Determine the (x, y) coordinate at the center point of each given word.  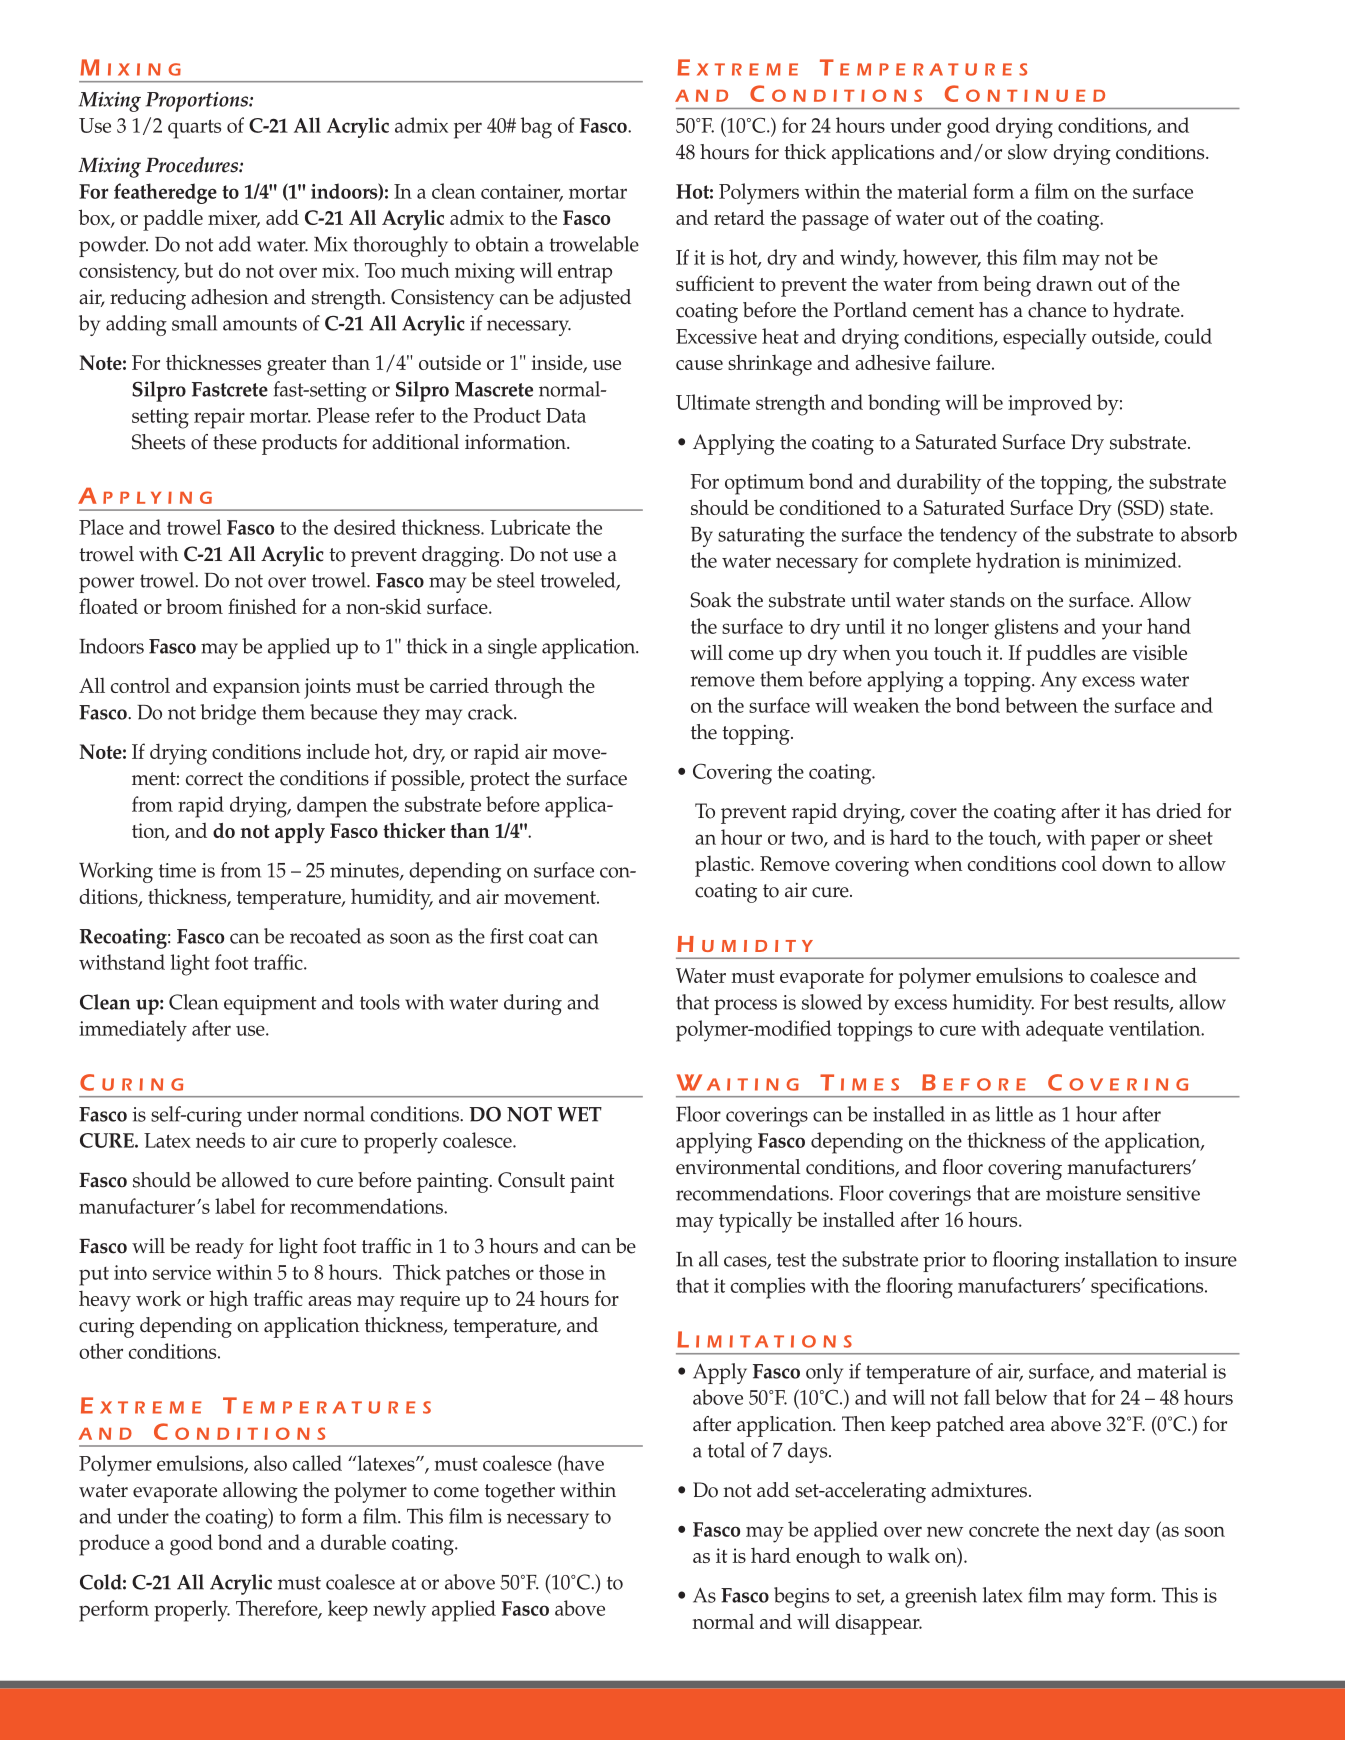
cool (1079, 863)
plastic (723, 866)
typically (755, 1222)
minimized (1131, 560)
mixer (234, 219)
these (235, 442)
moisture (1083, 1193)
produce (114, 1545)
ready (220, 1248)
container (522, 192)
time (177, 870)
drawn (1064, 283)
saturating (761, 537)
